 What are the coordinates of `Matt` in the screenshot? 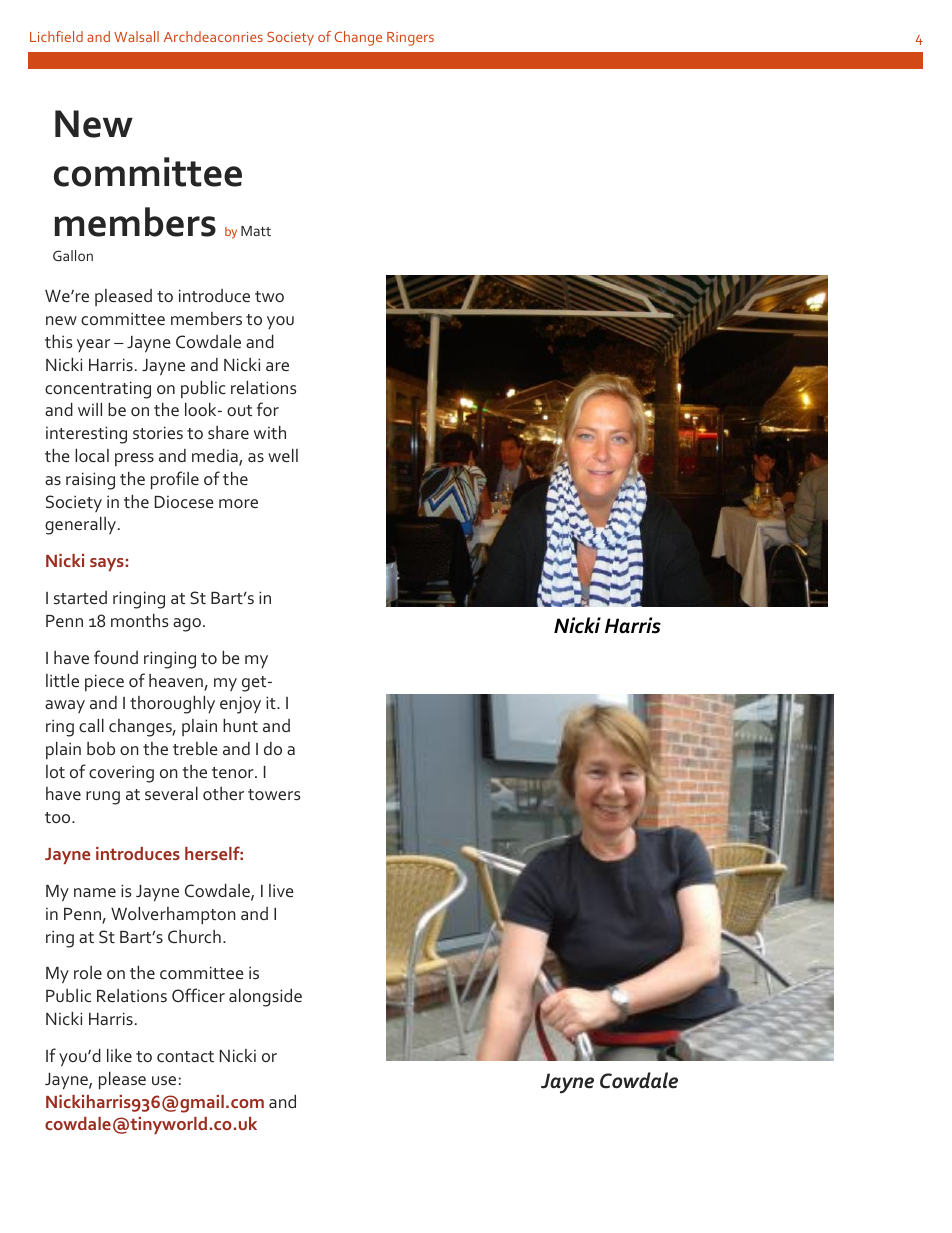 It's located at (256, 231).
